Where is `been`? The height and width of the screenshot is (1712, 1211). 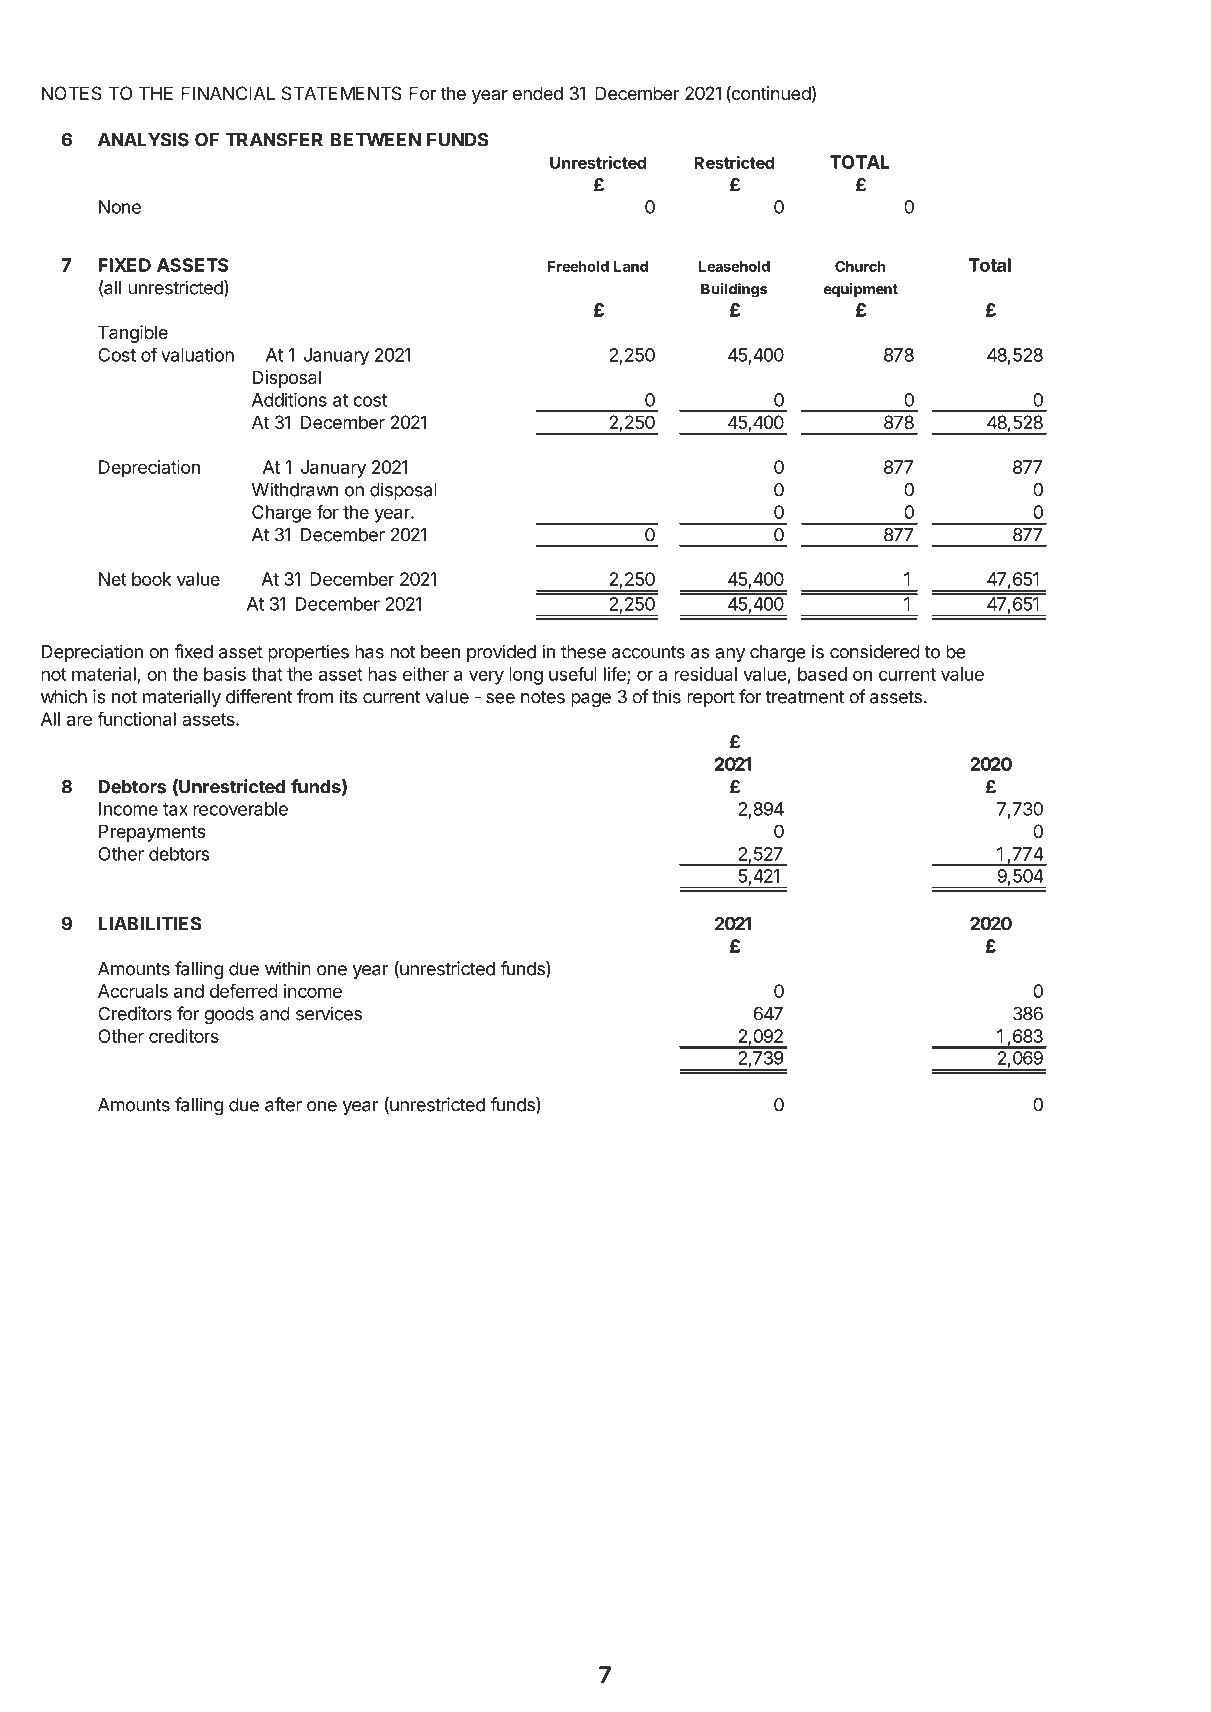 been is located at coordinates (440, 652).
